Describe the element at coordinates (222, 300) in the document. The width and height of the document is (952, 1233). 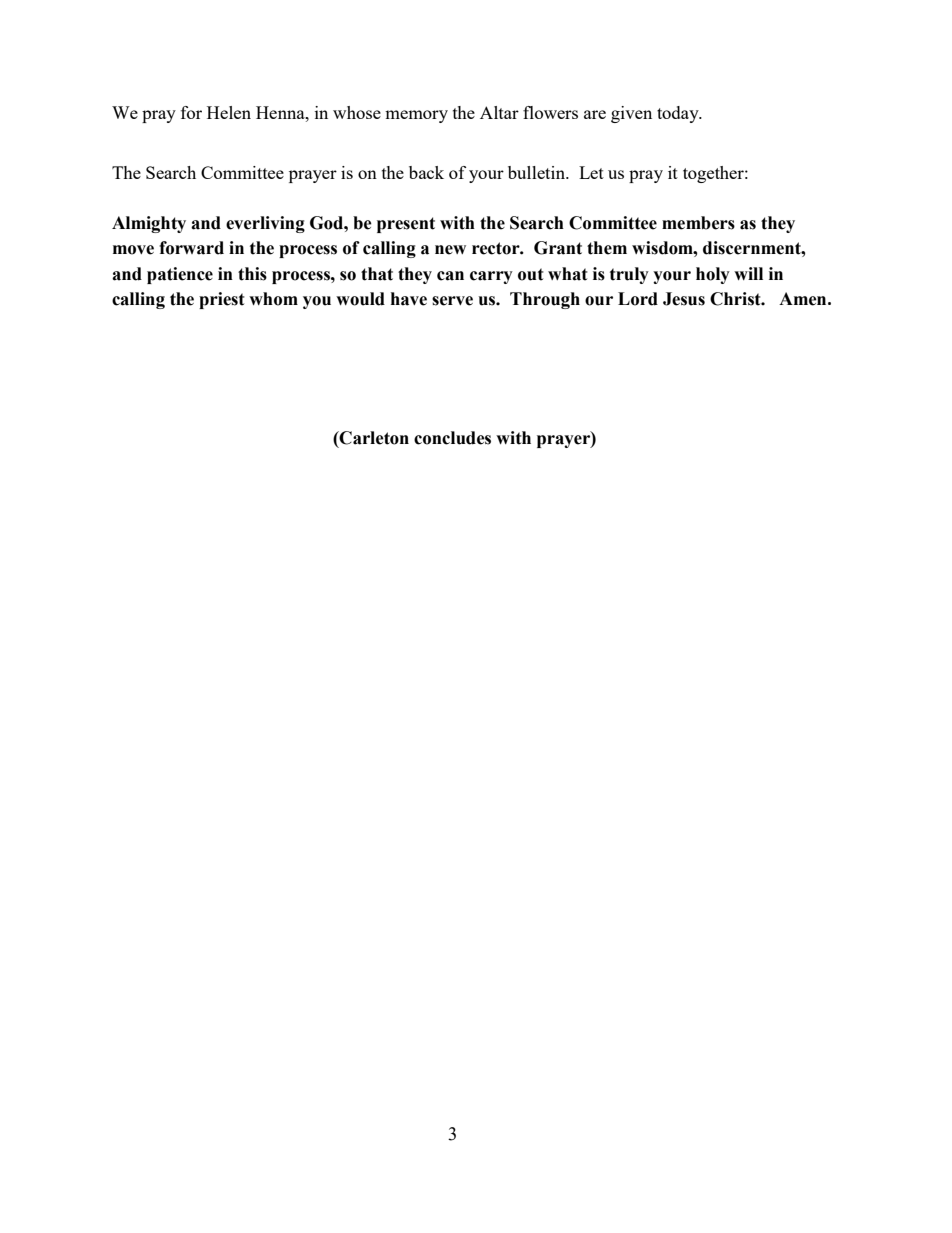
I see `priest` at that location.
